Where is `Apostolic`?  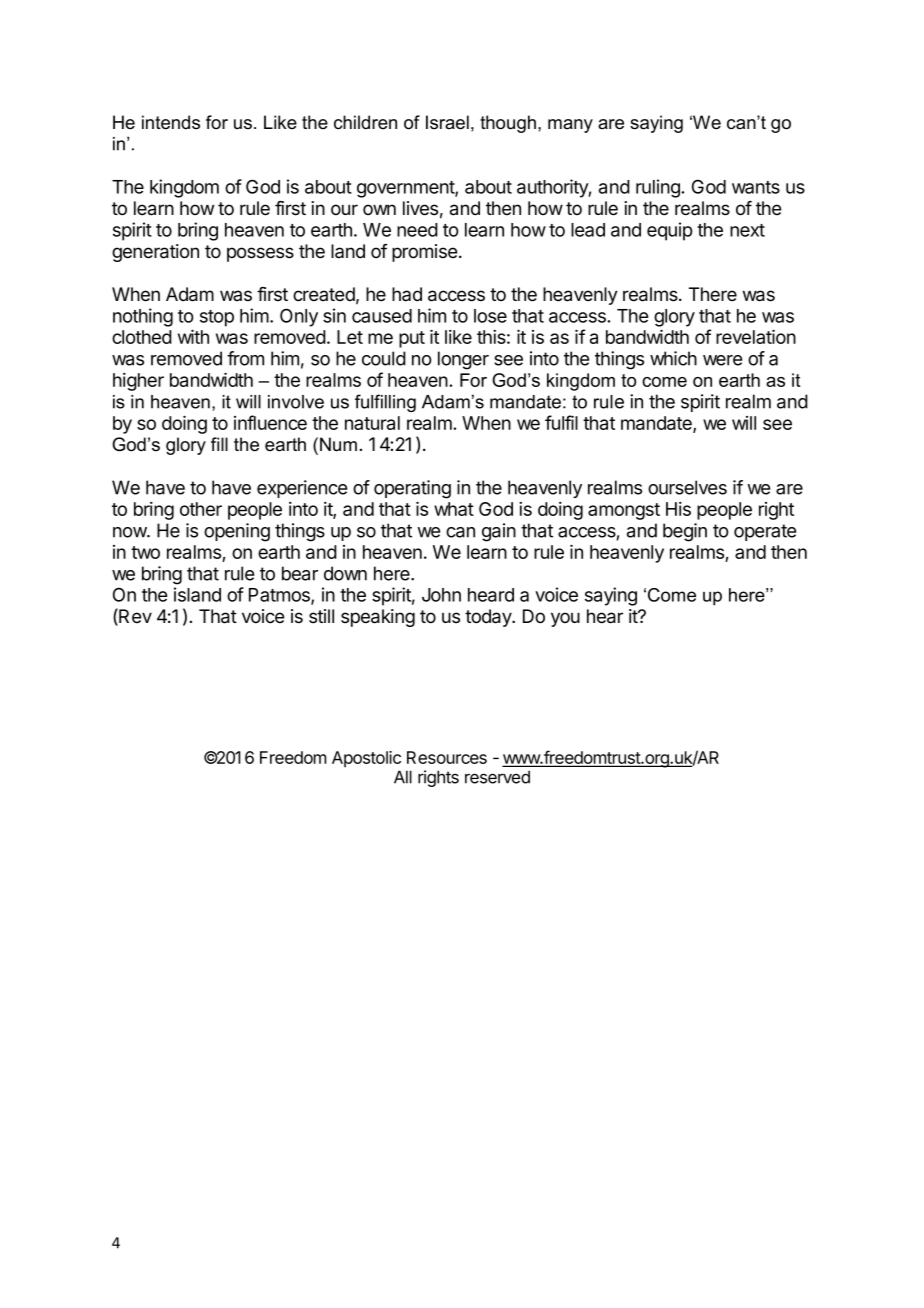 Apostolic is located at coordinates (366, 759).
